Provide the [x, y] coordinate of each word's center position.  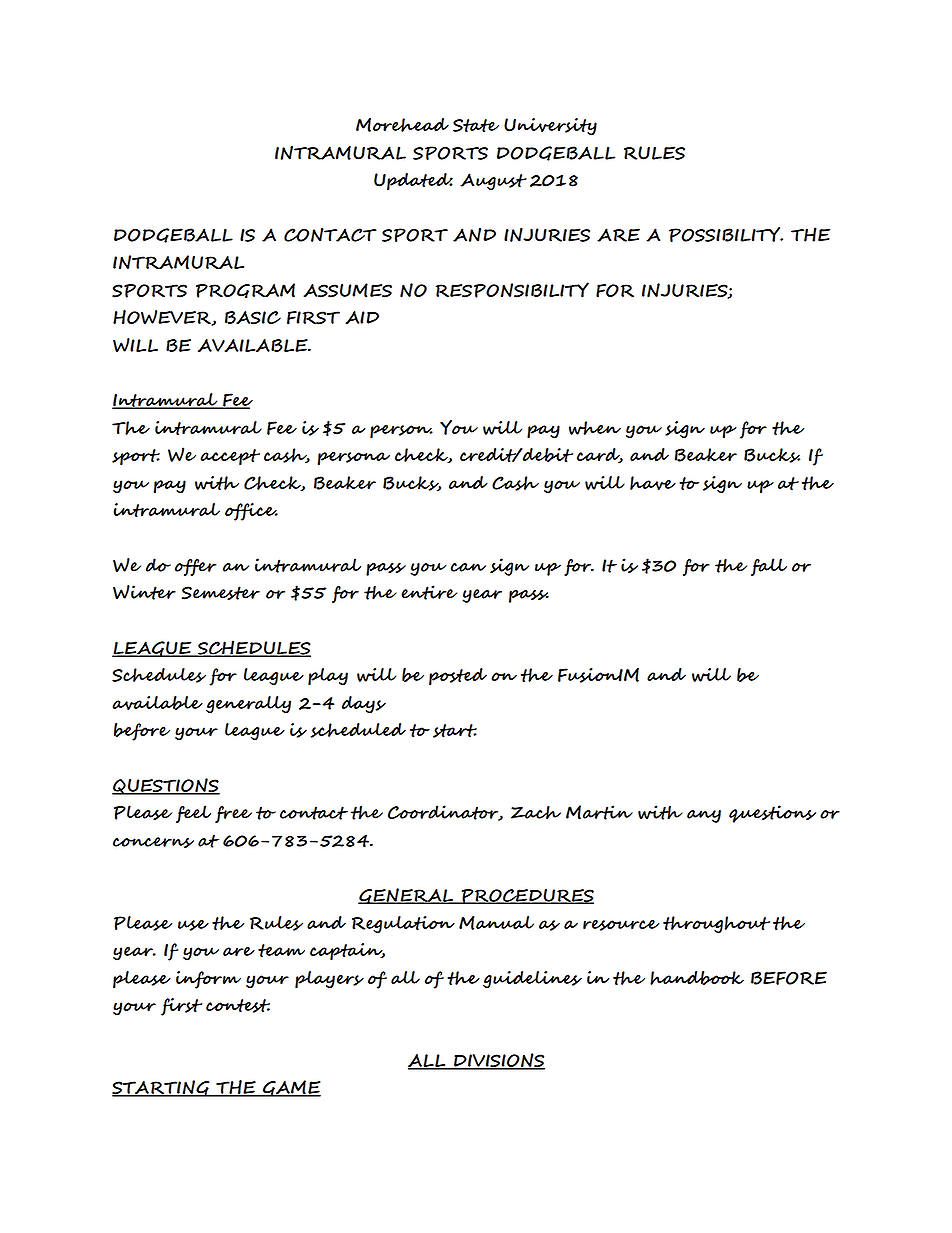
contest [238, 1006]
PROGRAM [245, 290]
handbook [697, 978]
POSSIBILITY [726, 234]
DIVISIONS [498, 1061]
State [476, 125]
